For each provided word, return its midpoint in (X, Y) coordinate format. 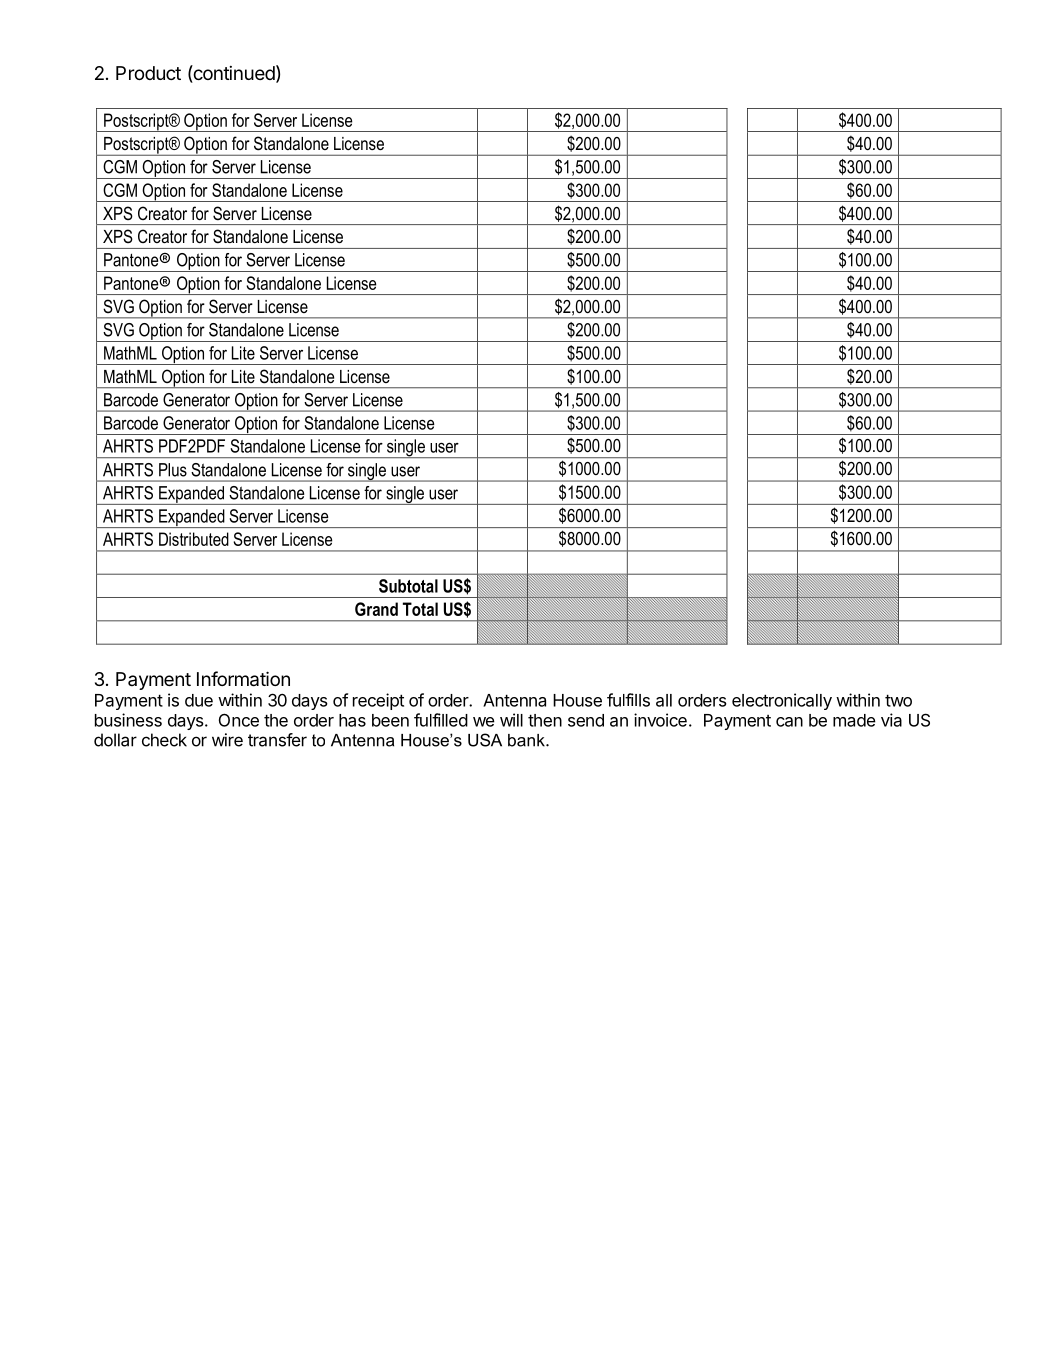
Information (243, 679)
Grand (376, 609)
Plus (173, 470)
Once (239, 720)
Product (148, 73)
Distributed (194, 539)
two (898, 700)
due (199, 700)
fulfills (628, 700)
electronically (782, 701)
